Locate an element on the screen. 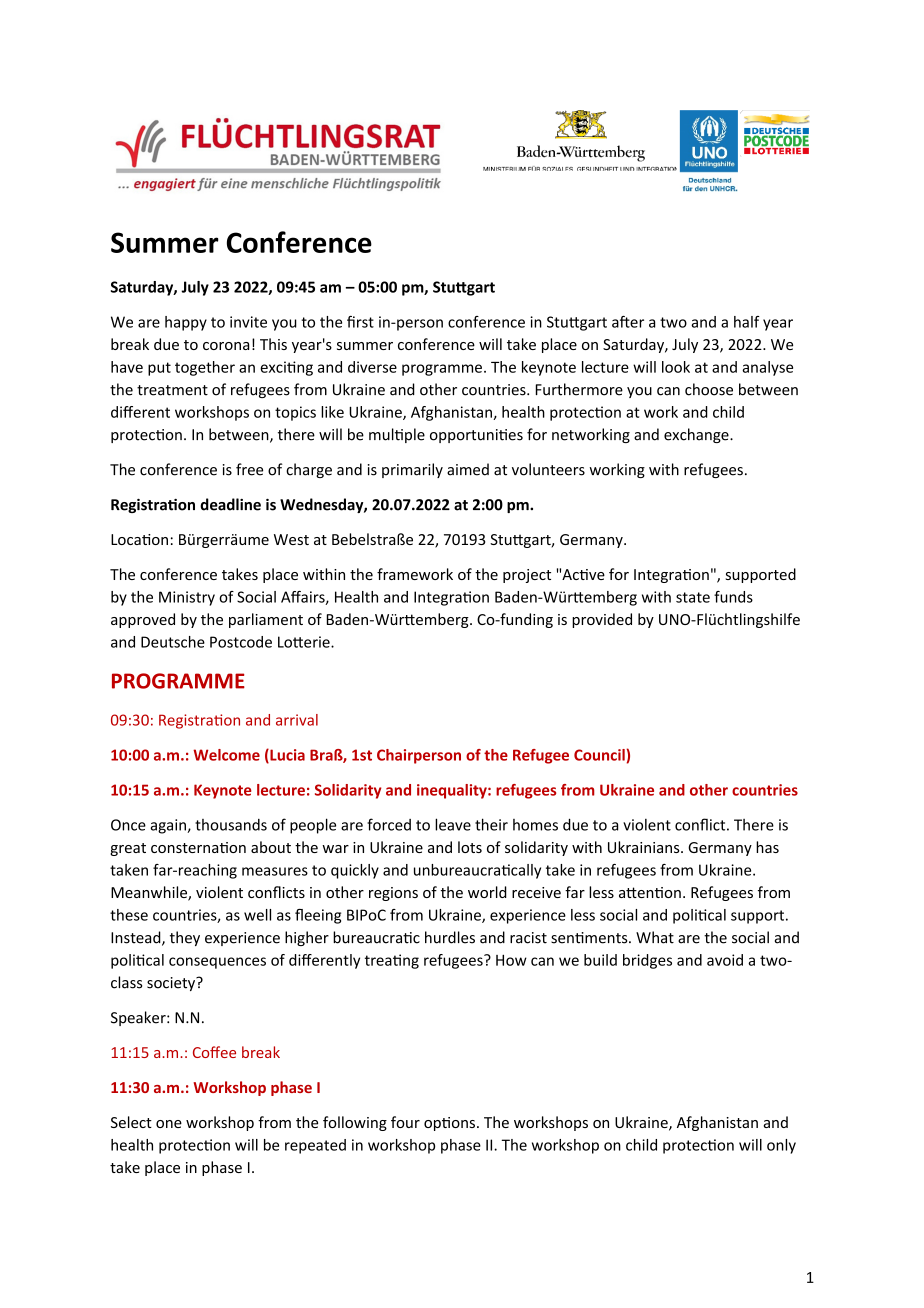  one is located at coordinates (169, 1124).
